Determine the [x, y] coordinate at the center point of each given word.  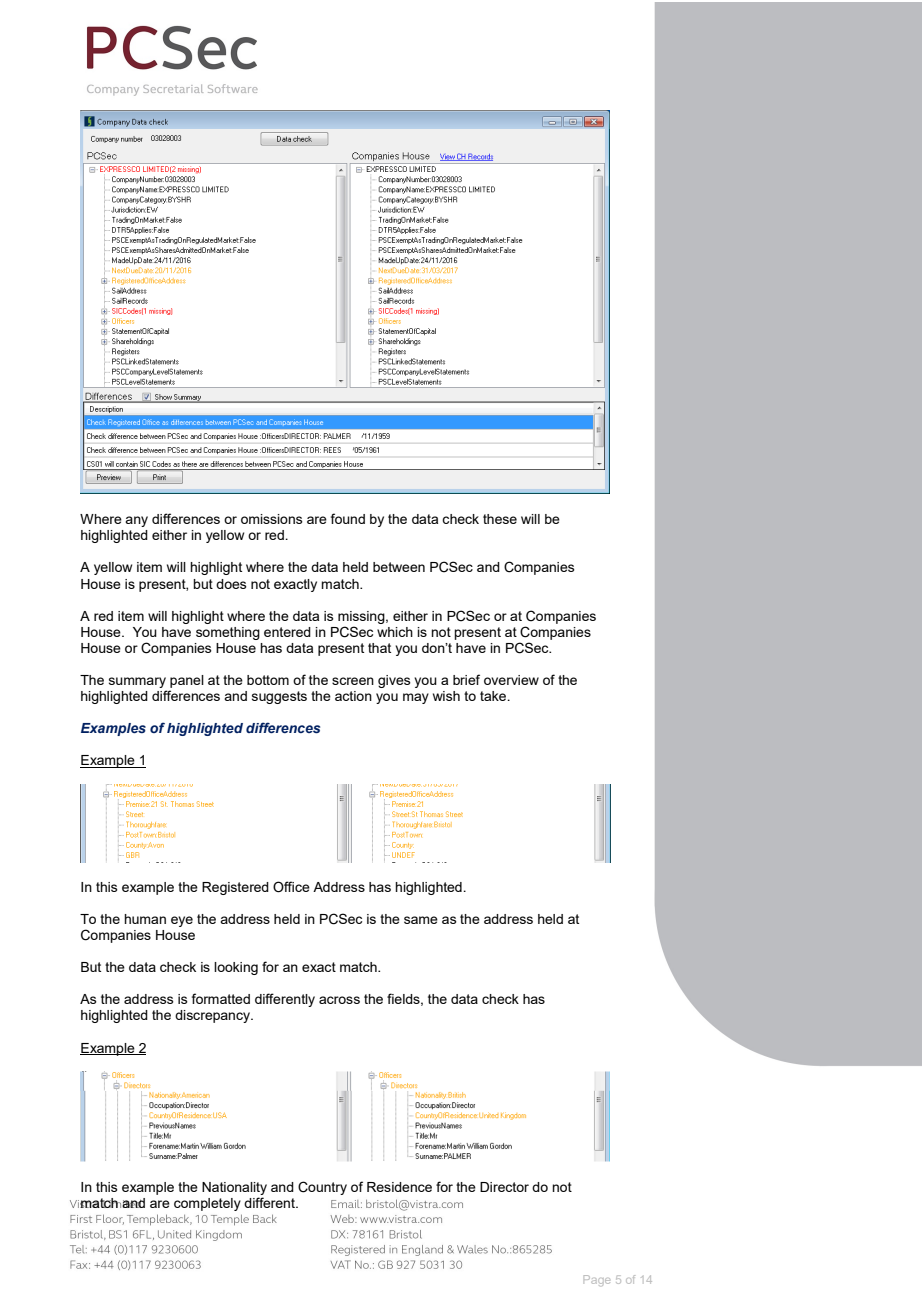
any [136, 521]
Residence [399, 1187]
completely [207, 1204]
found [348, 518]
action [353, 696]
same [421, 920]
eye [182, 921]
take [494, 696]
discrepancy [214, 1016]
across [339, 1000]
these [500, 519]
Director [504, 1187]
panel [187, 681]
